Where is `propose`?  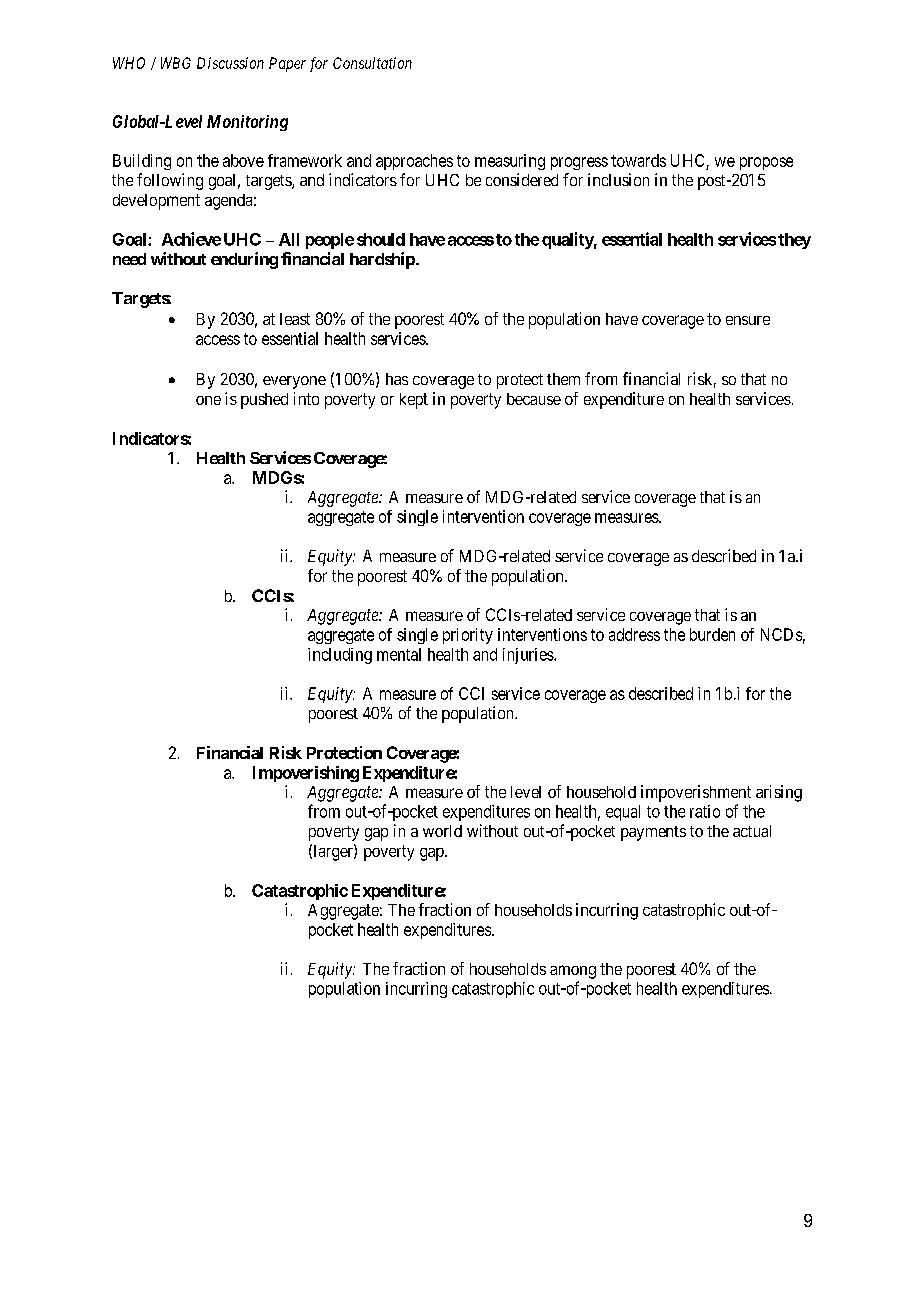
propose is located at coordinates (766, 163).
